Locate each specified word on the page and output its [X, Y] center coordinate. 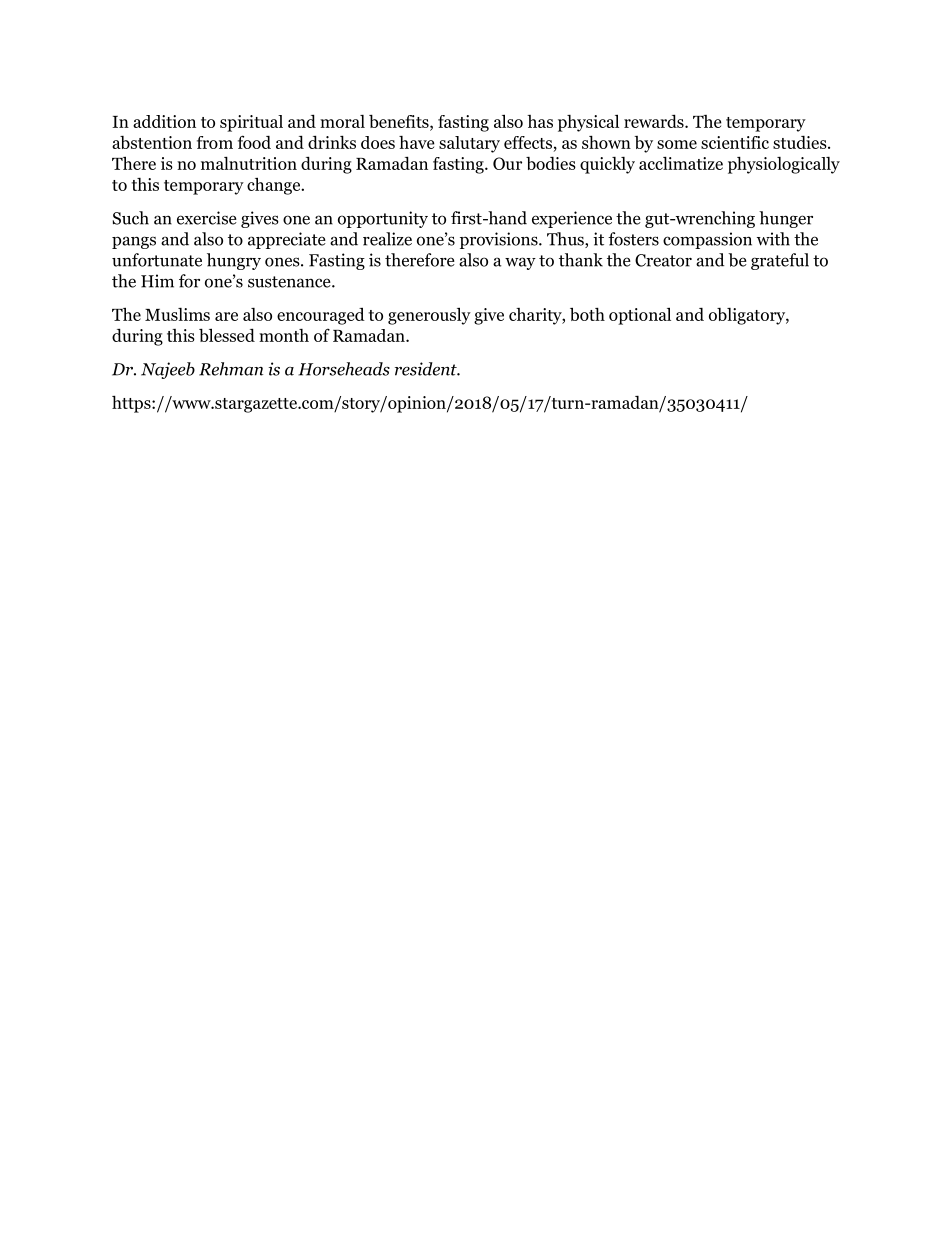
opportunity [383, 219]
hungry [234, 261]
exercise [207, 218]
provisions [500, 240]
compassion [707, 240]
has [540, 121]
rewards [655, 121]
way [520, 263]
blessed [227, 335]
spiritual [251, 123]
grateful [780, 261]
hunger [786, 219]
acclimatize [681, 163]
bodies [551, 163]
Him [157, 281]
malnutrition [249, 163]
